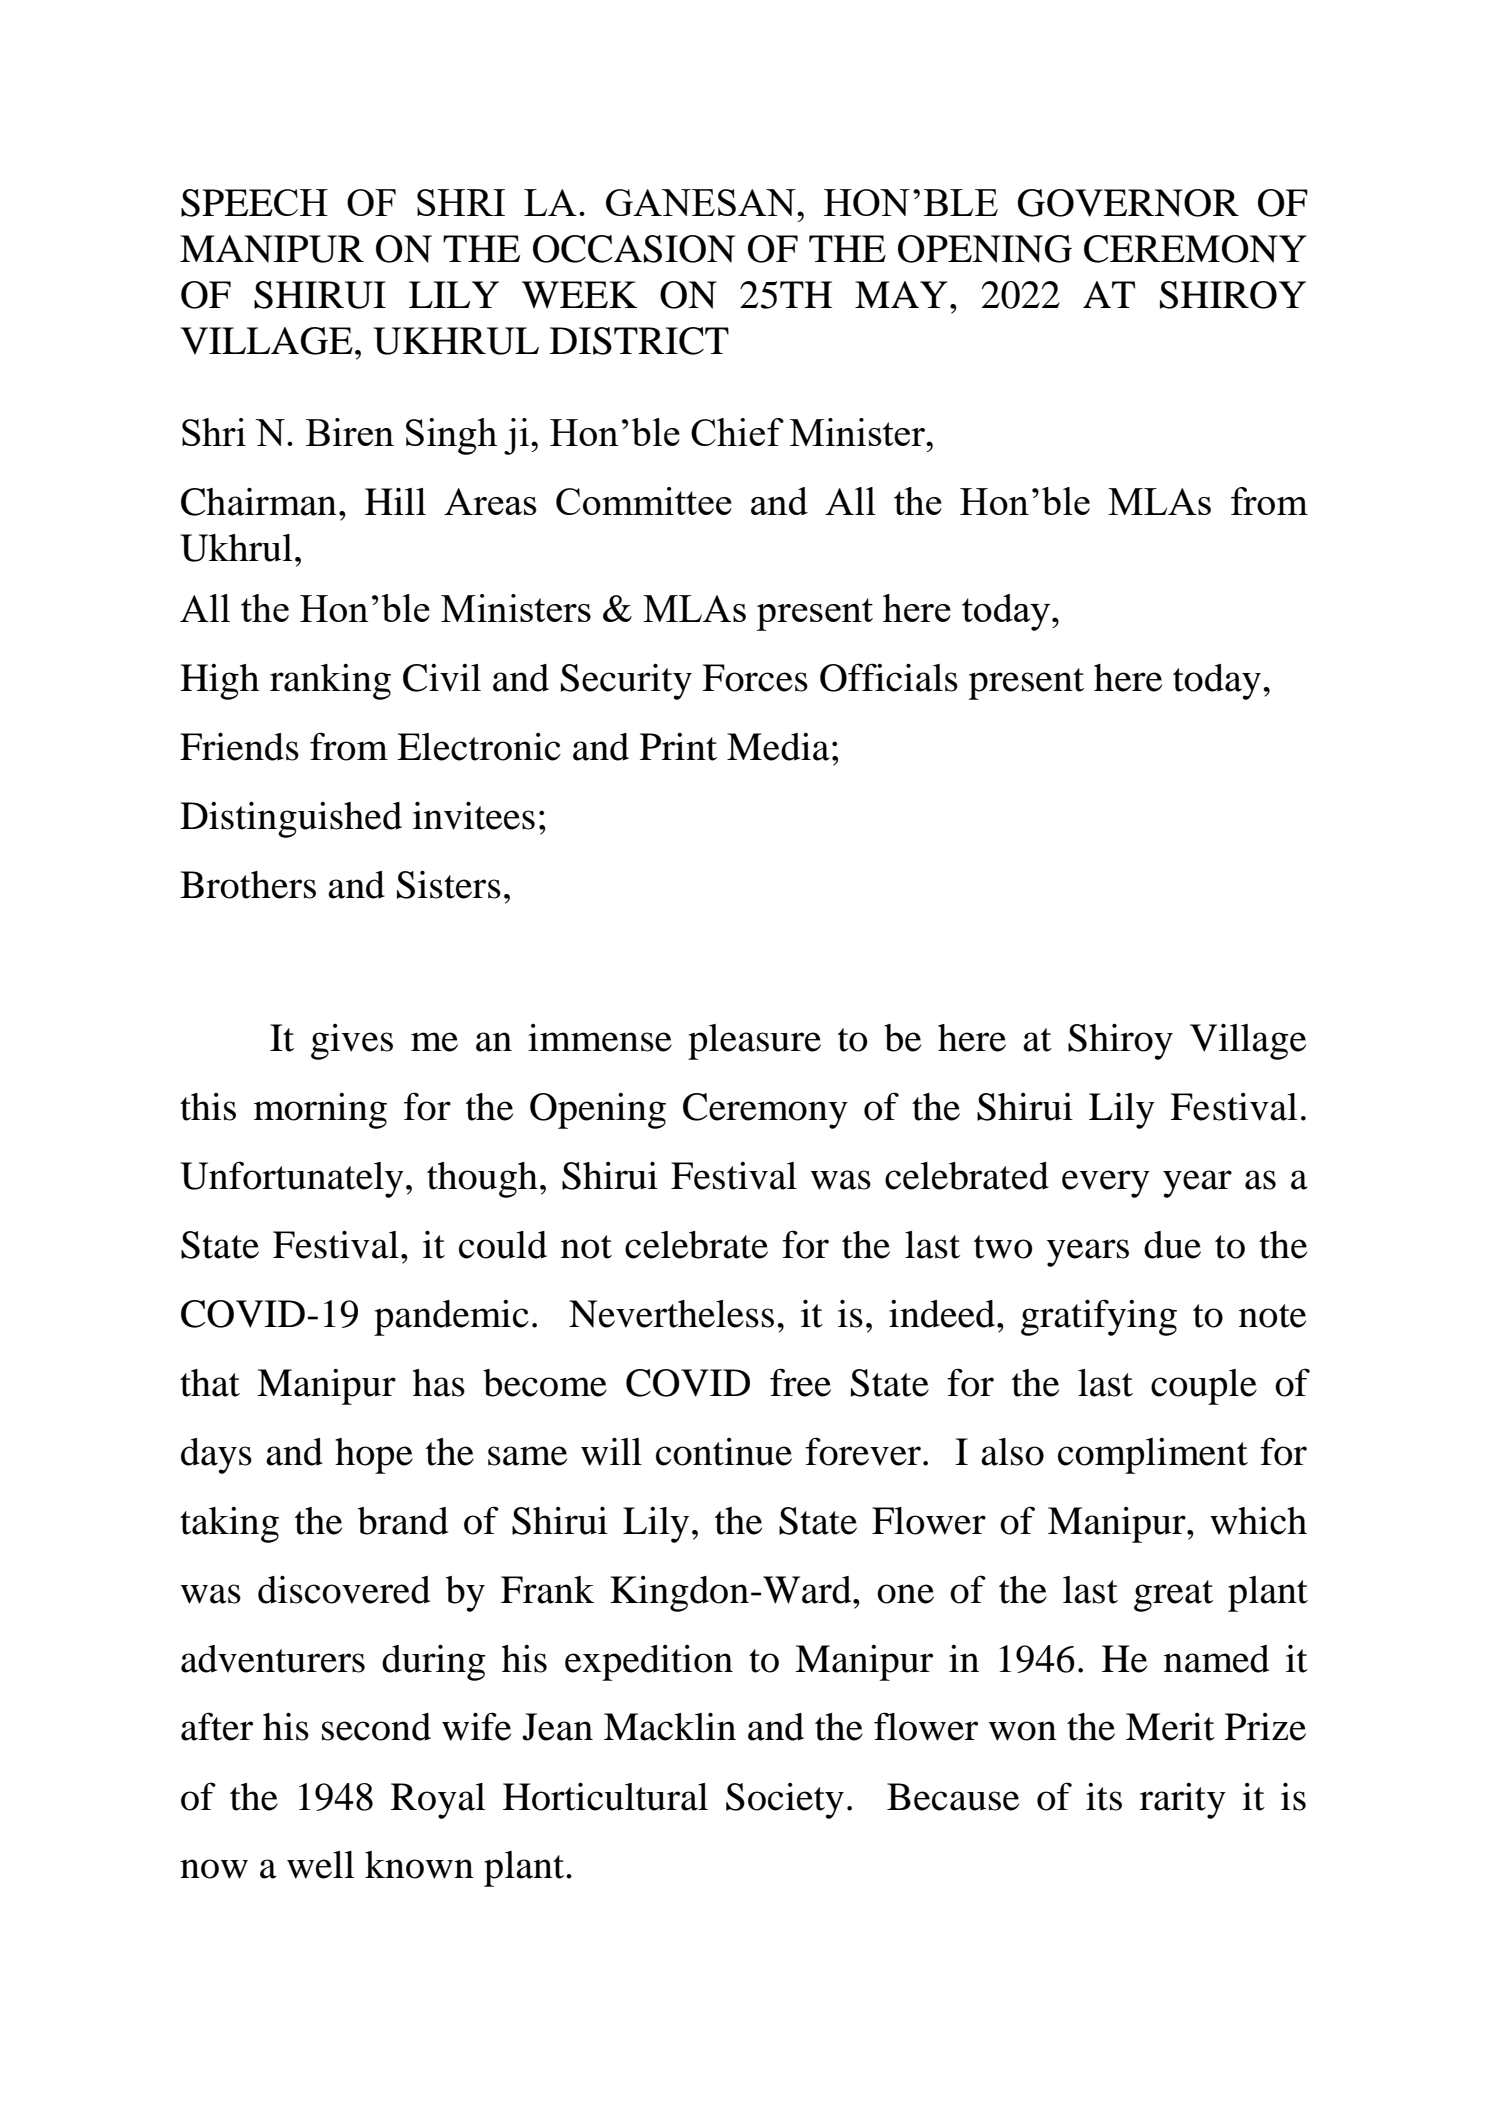  What do you see at coordinates (1128, 203) in the document?
I see `GOVERNOR` at bounding box center [1128, 203].
